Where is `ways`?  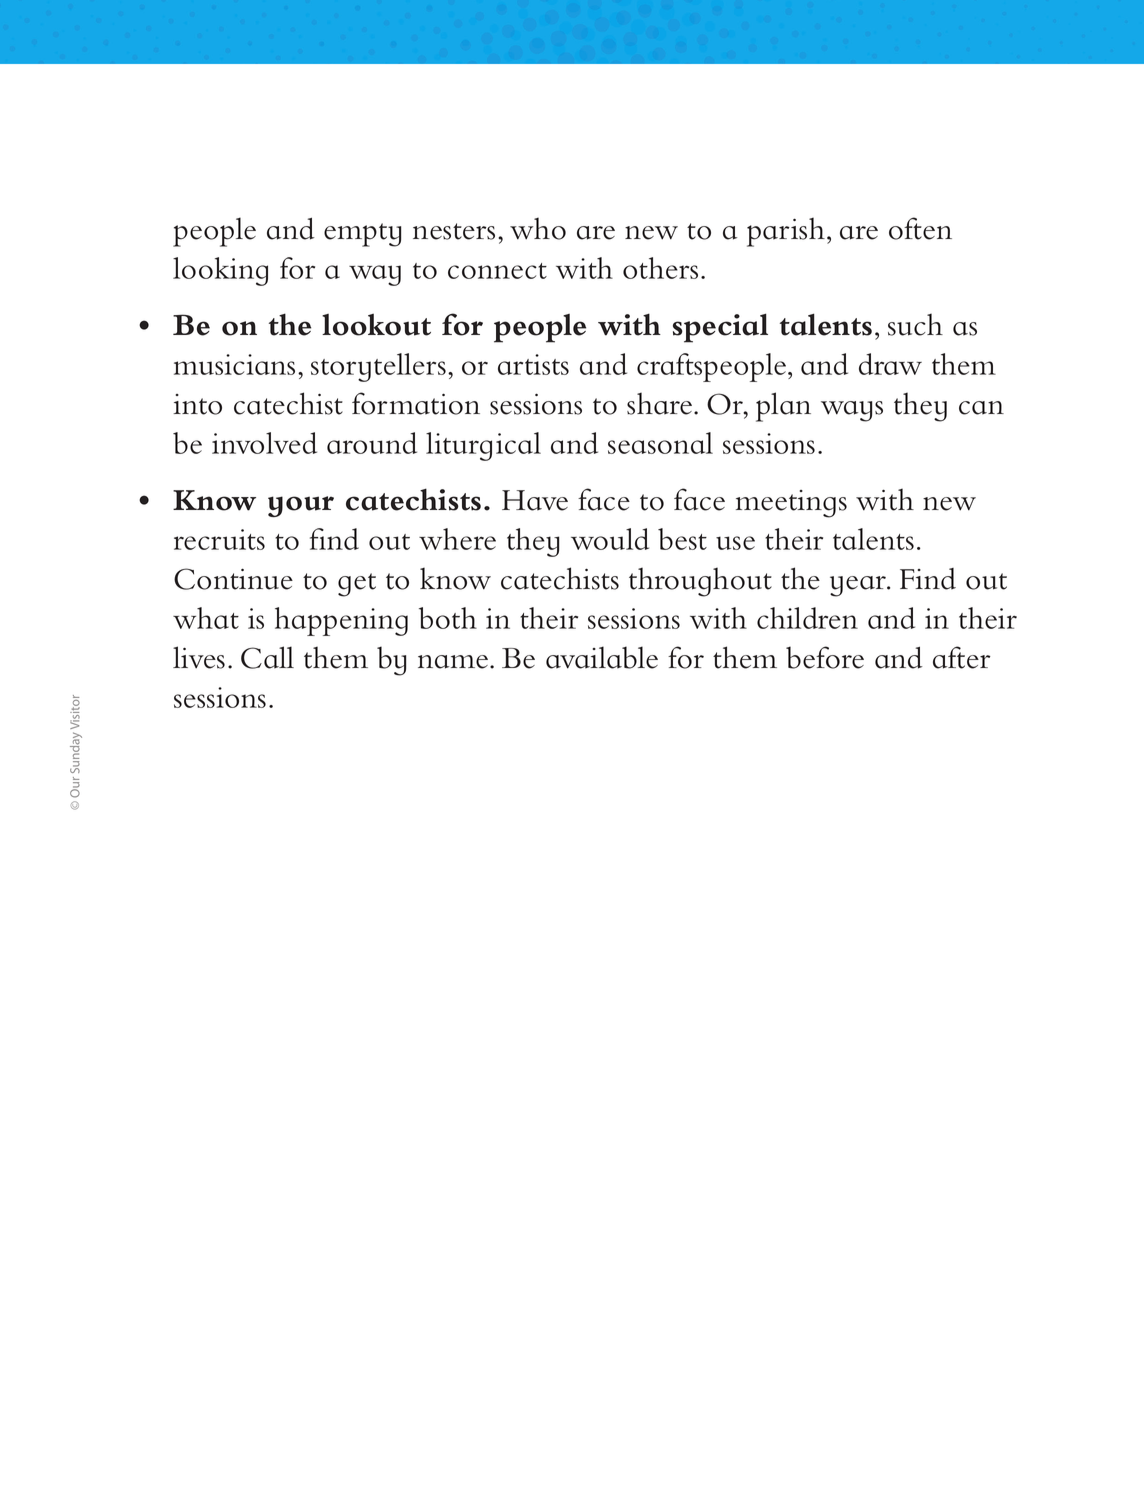 ways is located at coordinates (852, 411).
